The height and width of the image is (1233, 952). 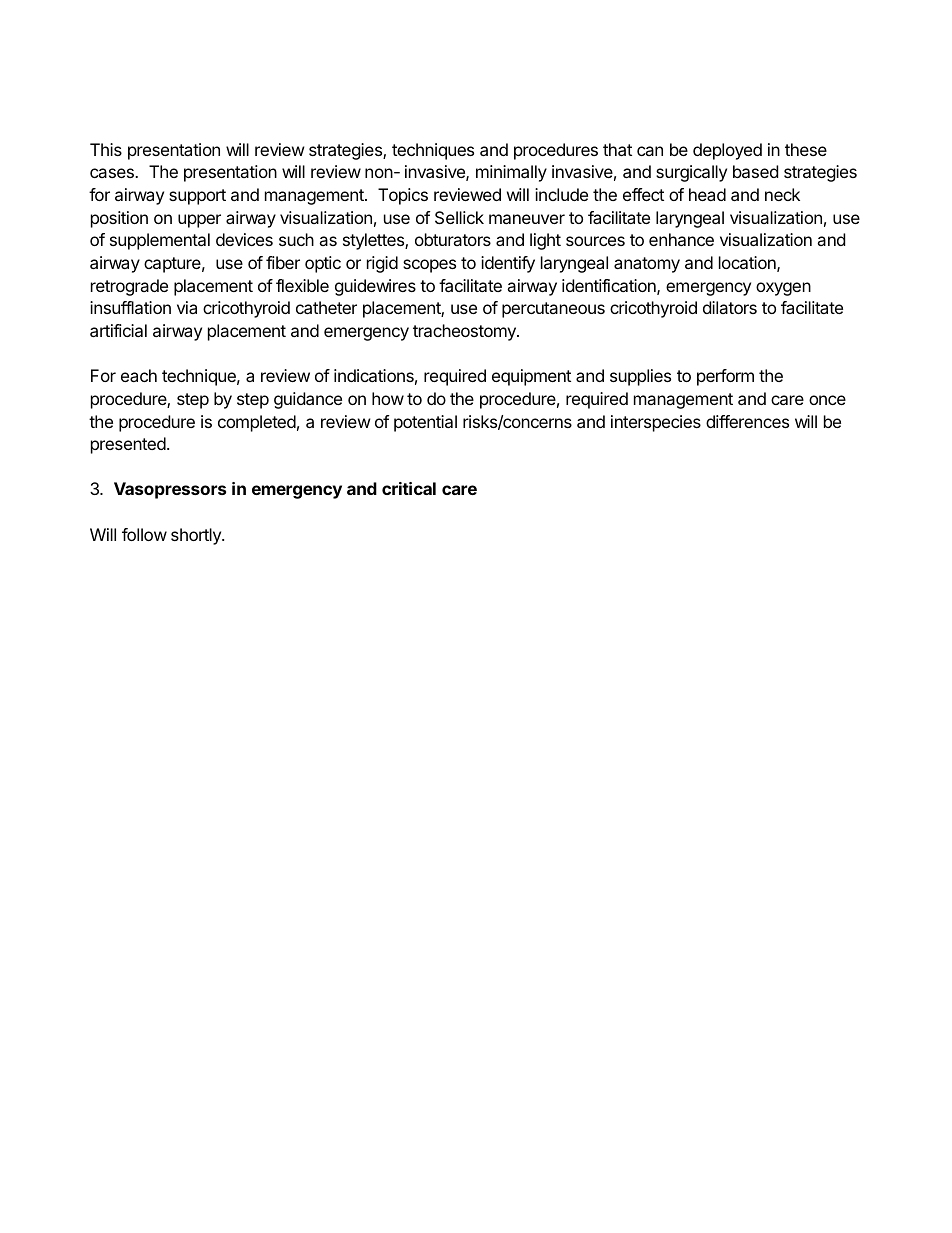 I want to click on scopes, so click(x=429, y=266).
